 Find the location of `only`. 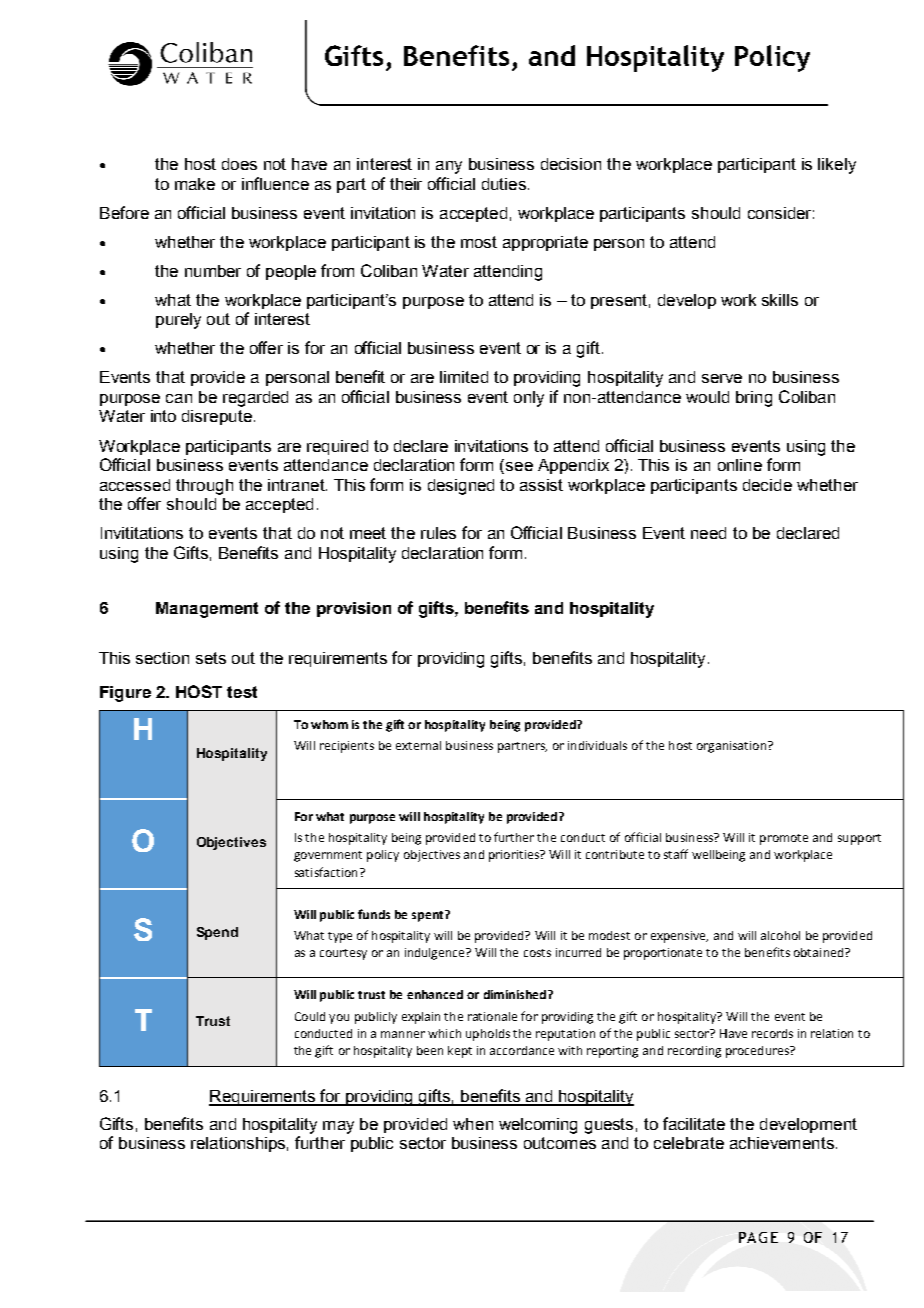

only is located at coordinates (529, 399).
